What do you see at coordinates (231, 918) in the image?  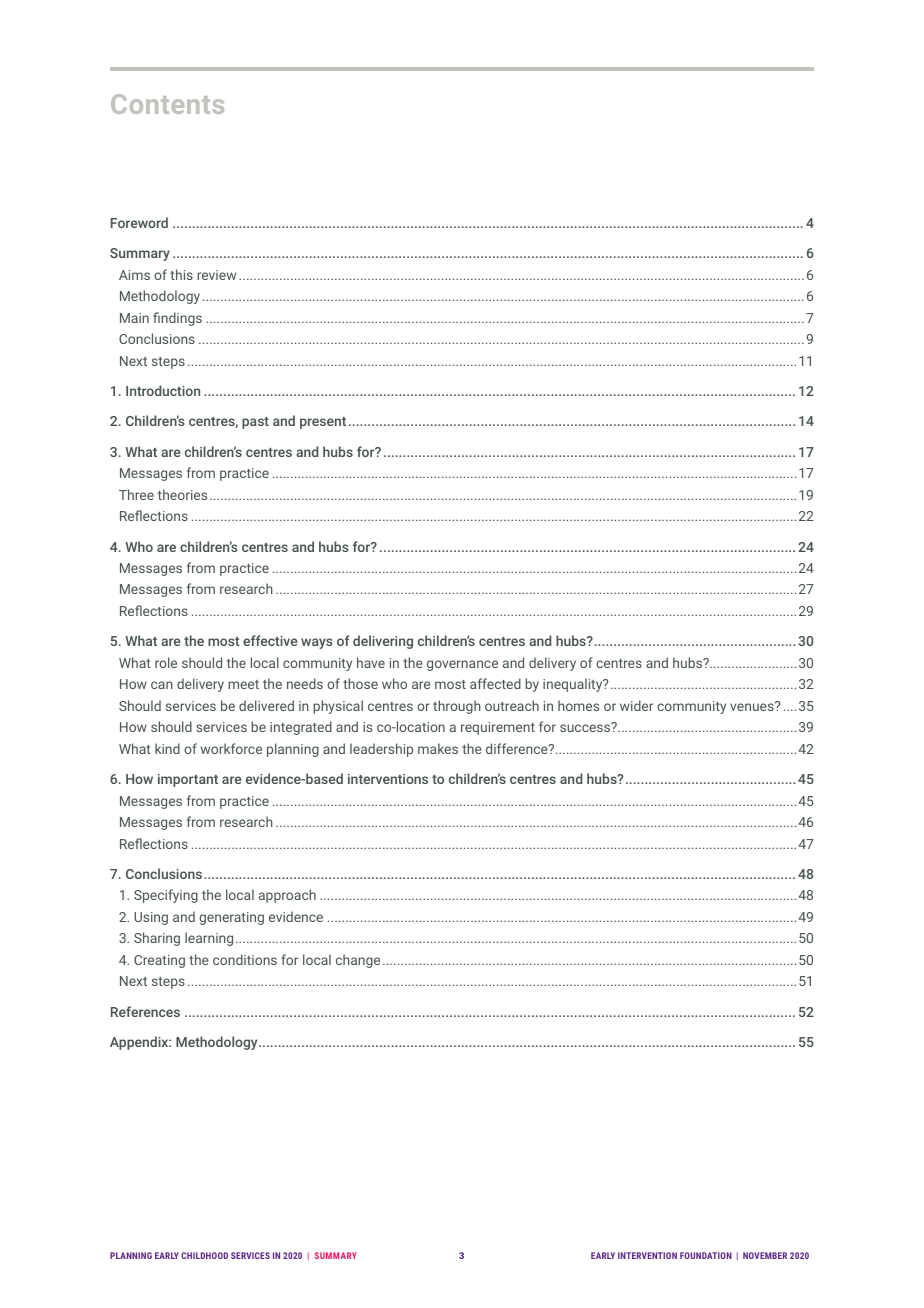 I see `generating` at bounding box center [231, 918].
